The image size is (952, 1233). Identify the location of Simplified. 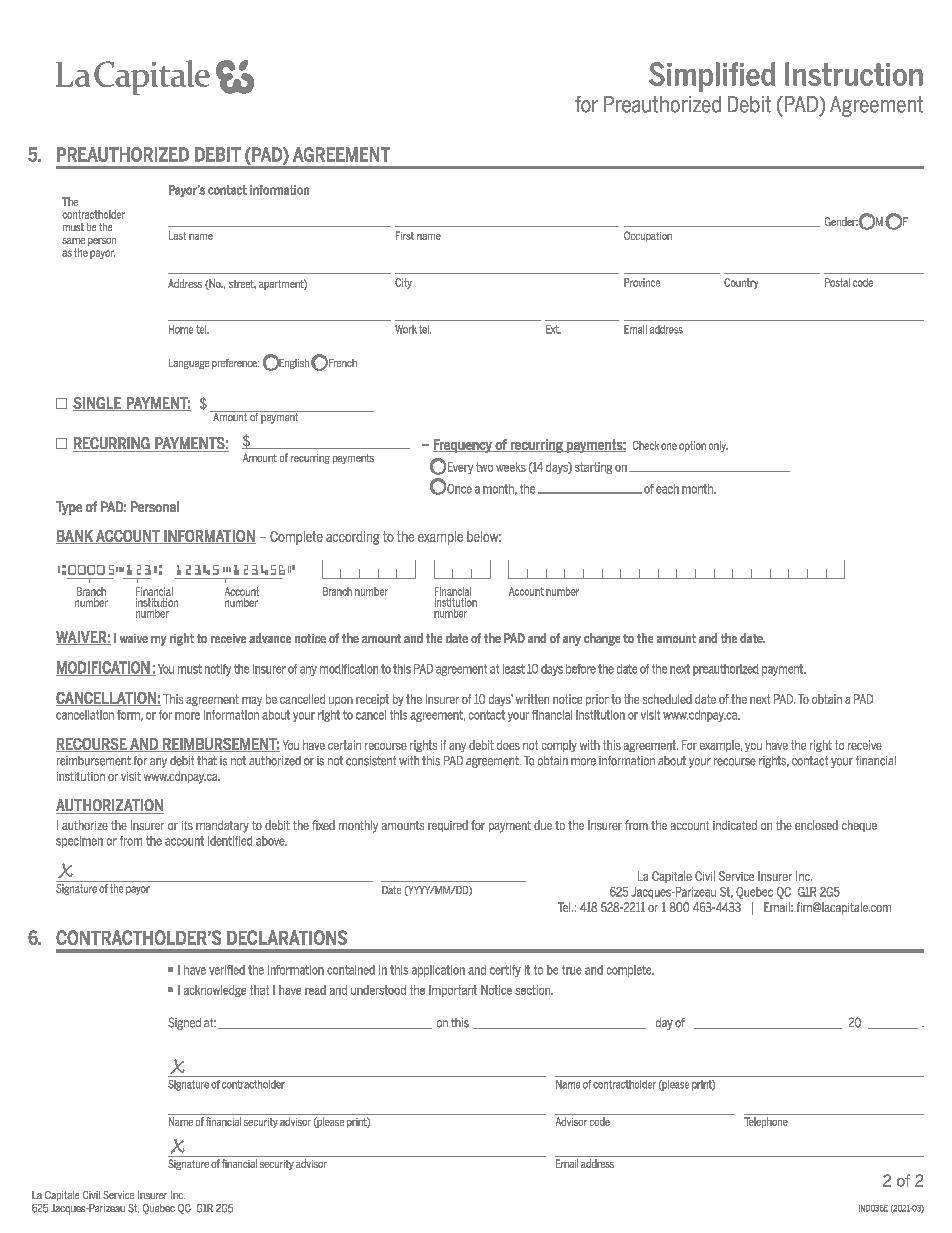
(712, 77).
